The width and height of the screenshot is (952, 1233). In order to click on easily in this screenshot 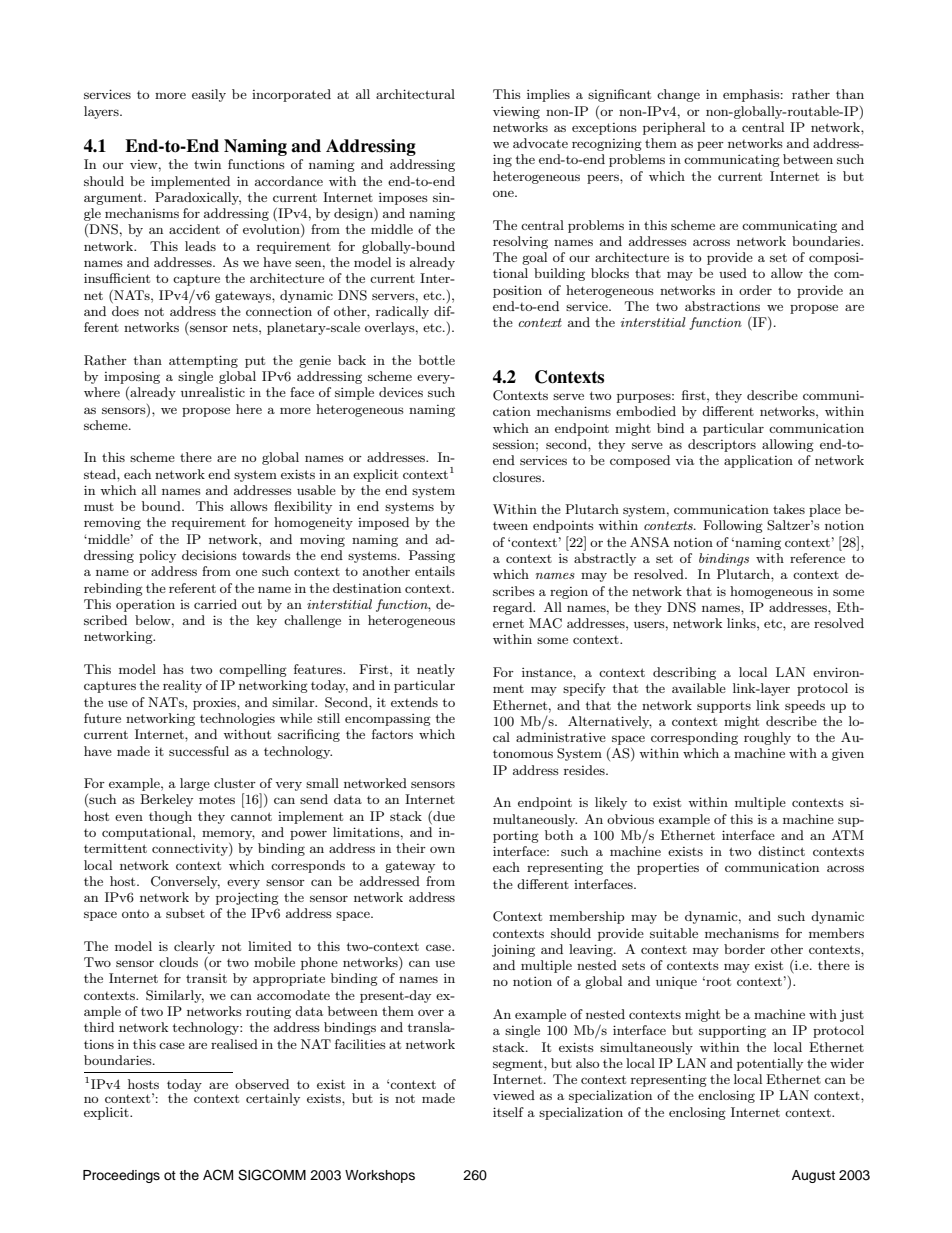, I will do `click(209, 95)`.
